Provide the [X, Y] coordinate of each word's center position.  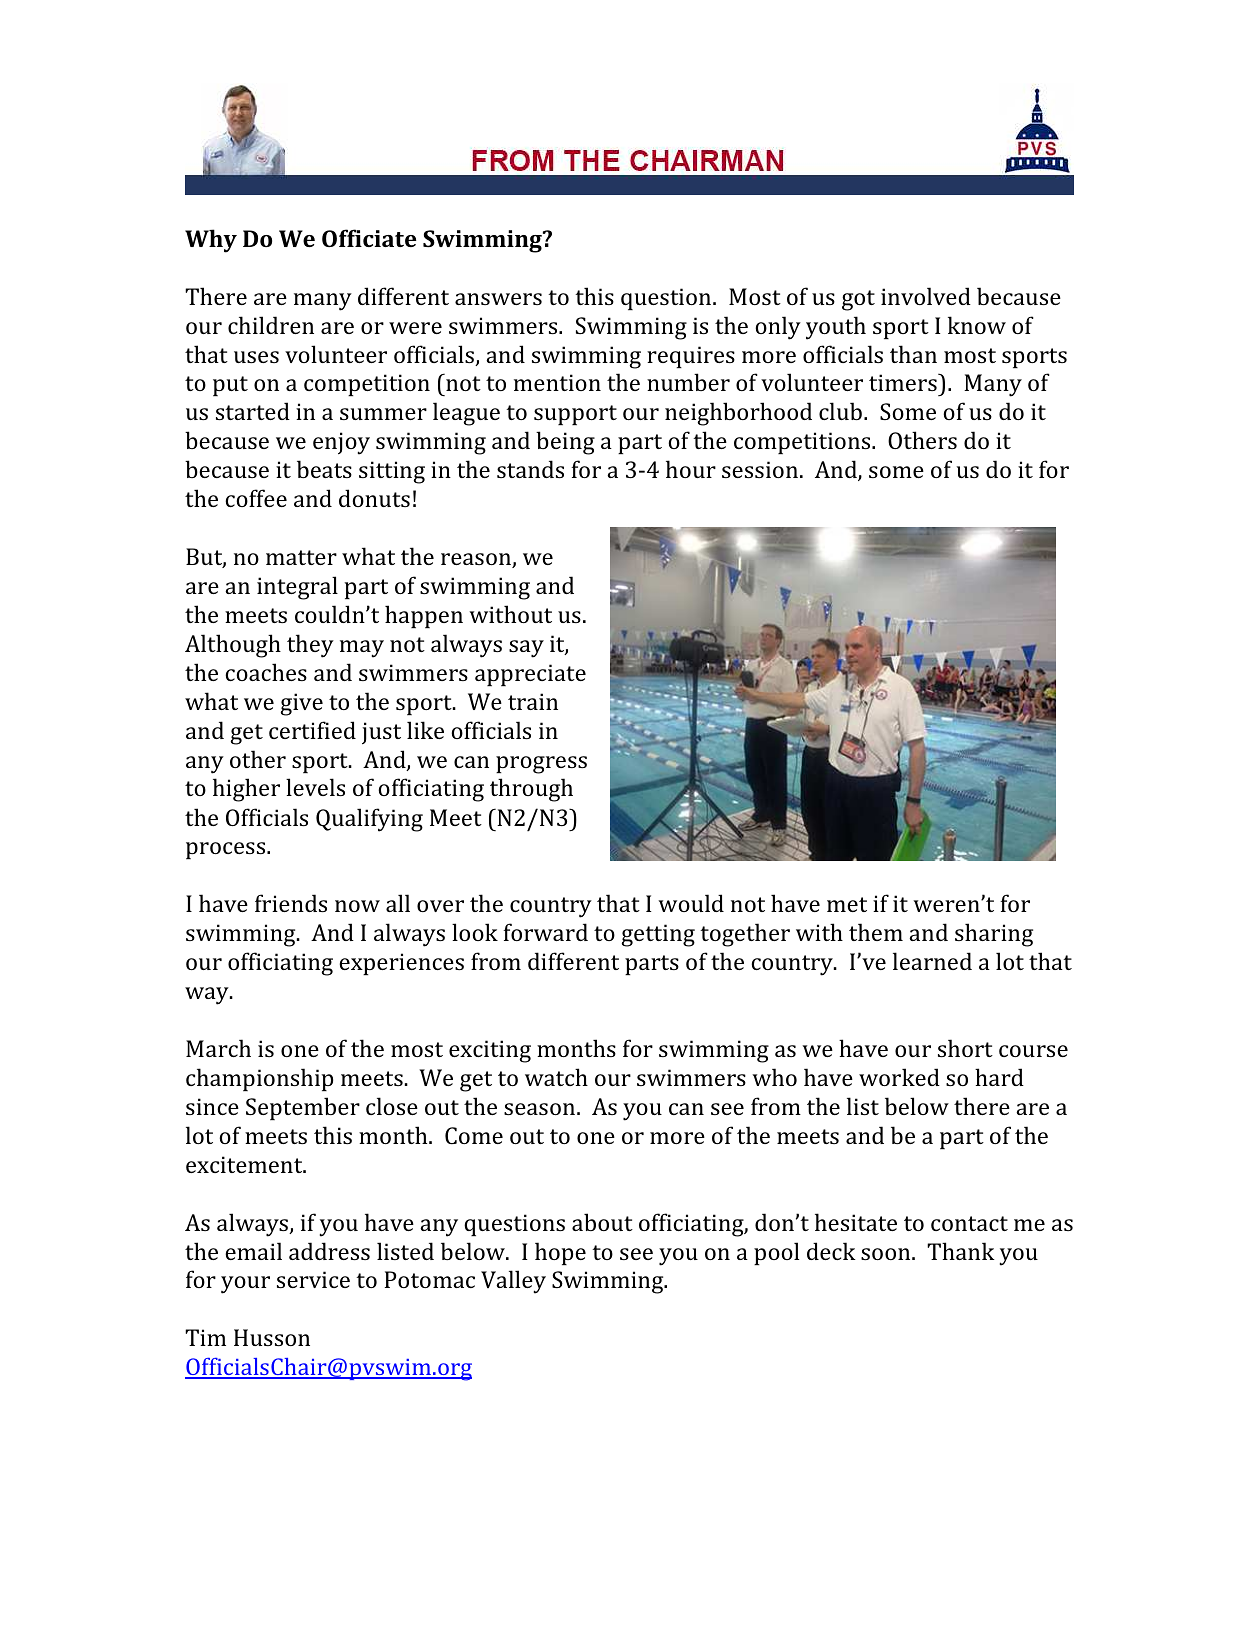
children [271, 325]
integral [297, 588]
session [760, 469]
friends [291, 903]
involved [926, 296]
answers [498, 299]
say [526, 649]
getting [658, 935]
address [329, 1251]
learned [932, 961]
